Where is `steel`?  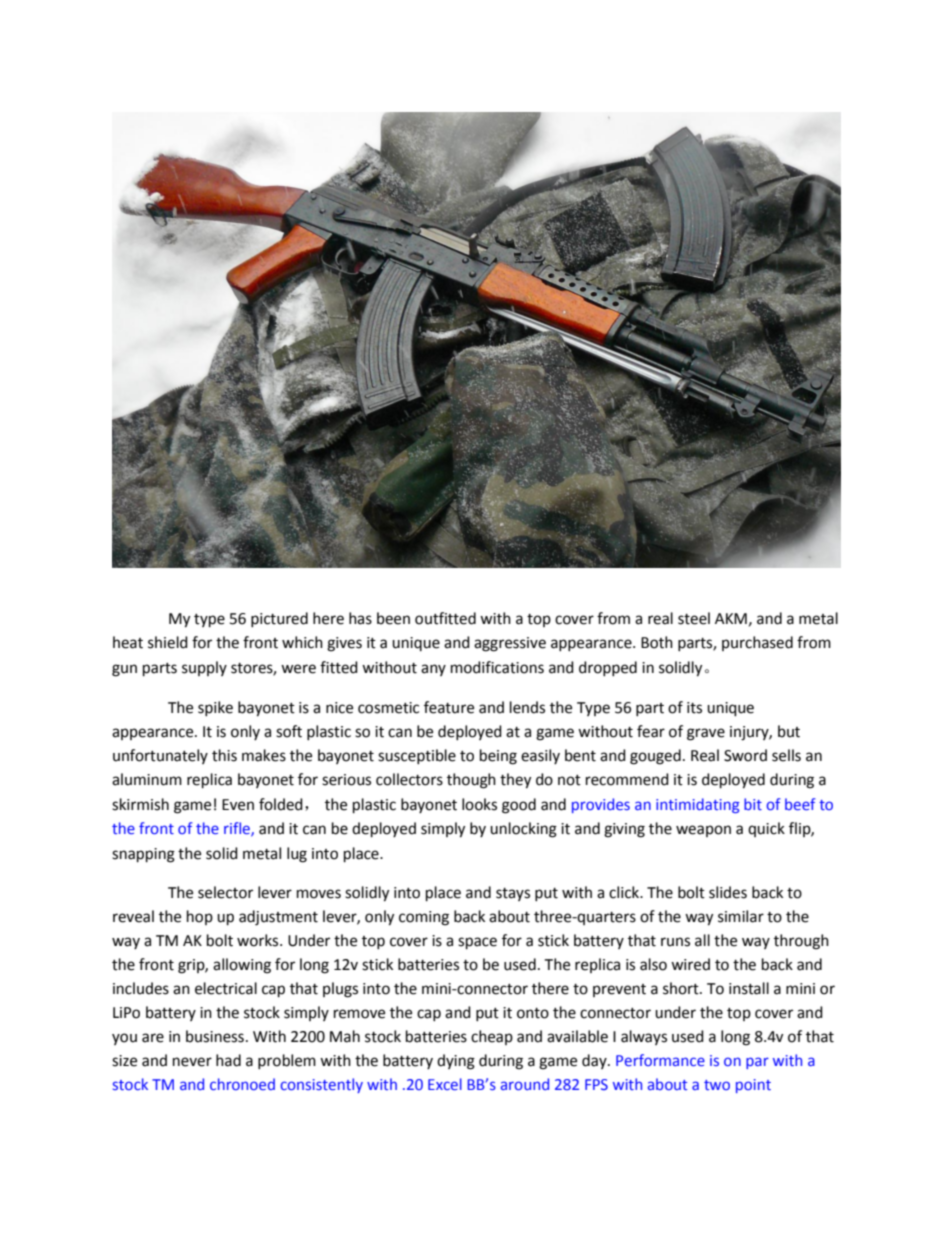 steel is located at coordinates (694, 618).
